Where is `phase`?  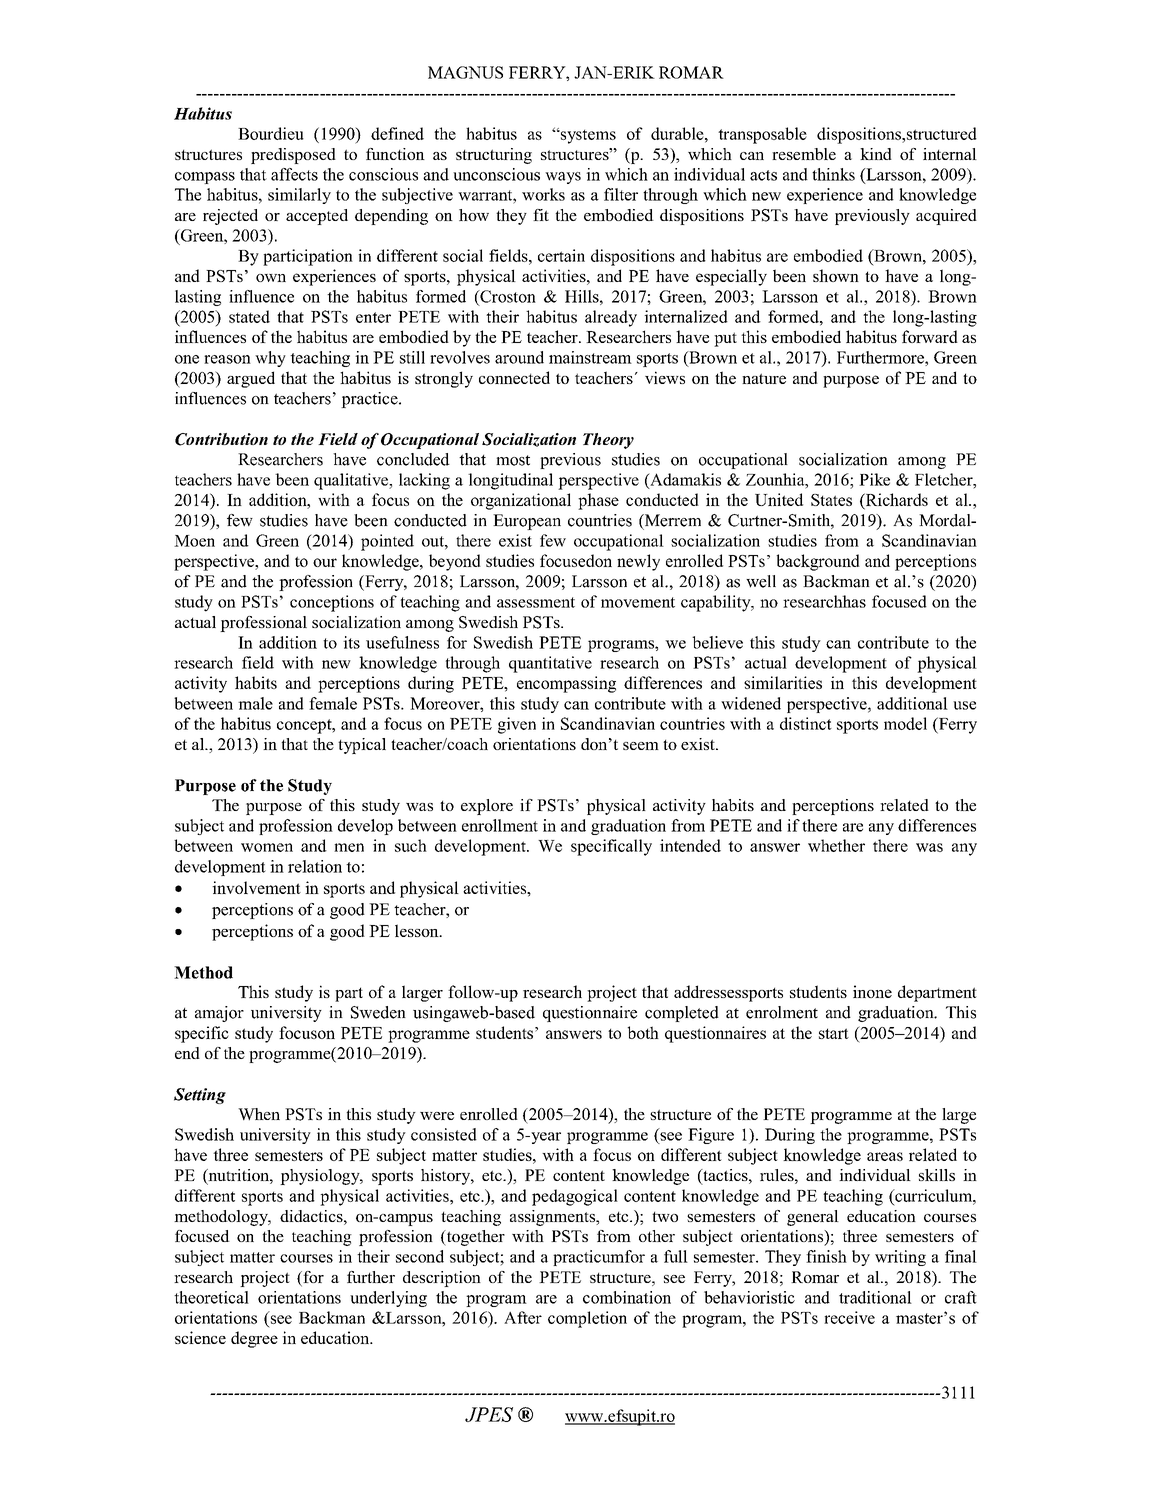
phase is located at coordinates (598, 501).
